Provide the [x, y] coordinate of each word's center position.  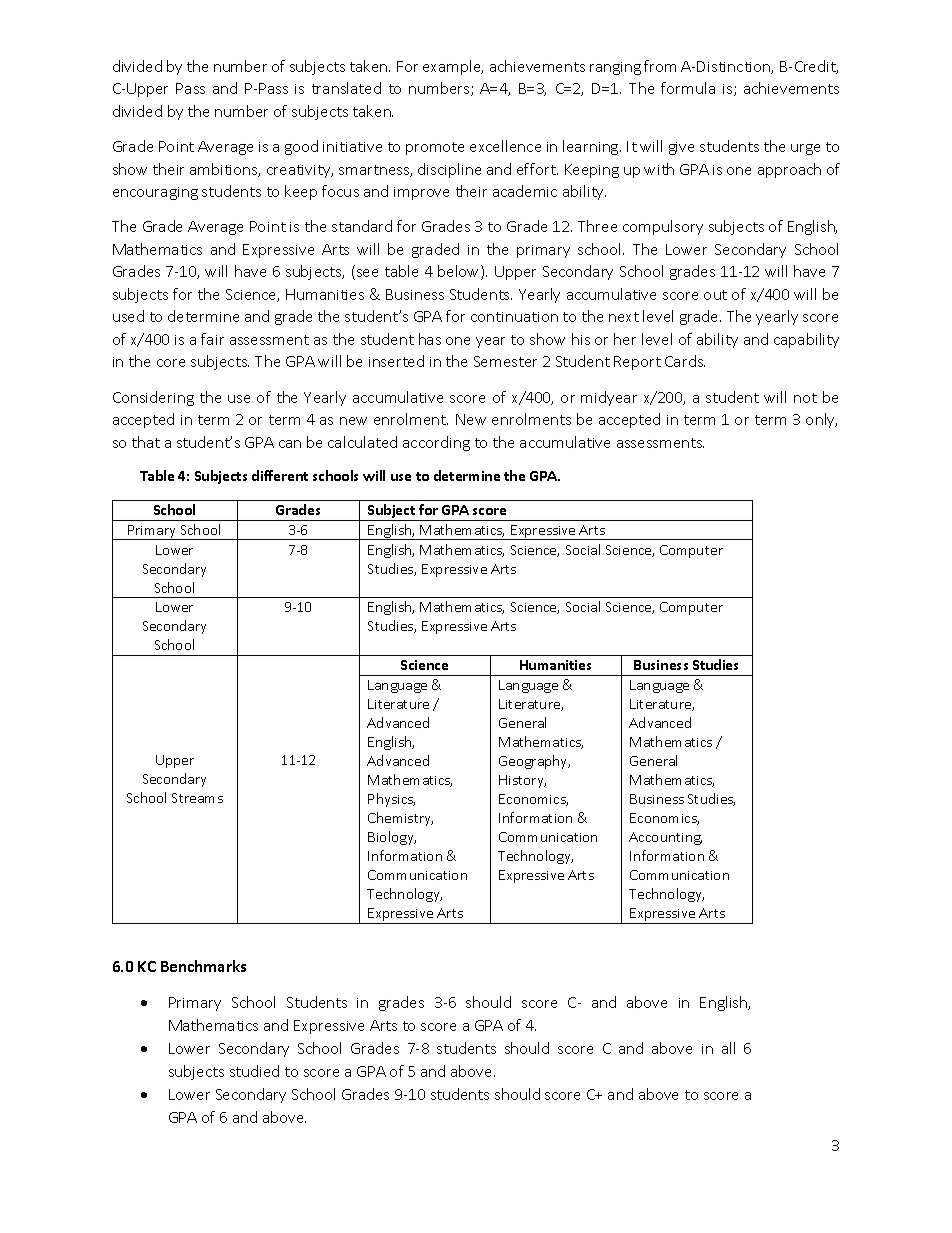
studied [254, 1071]
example [453, 67]
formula [688, 88]
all [728, 1048]
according [436, 443]
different [280, 475]
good [301, 147]
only [821, 420]
